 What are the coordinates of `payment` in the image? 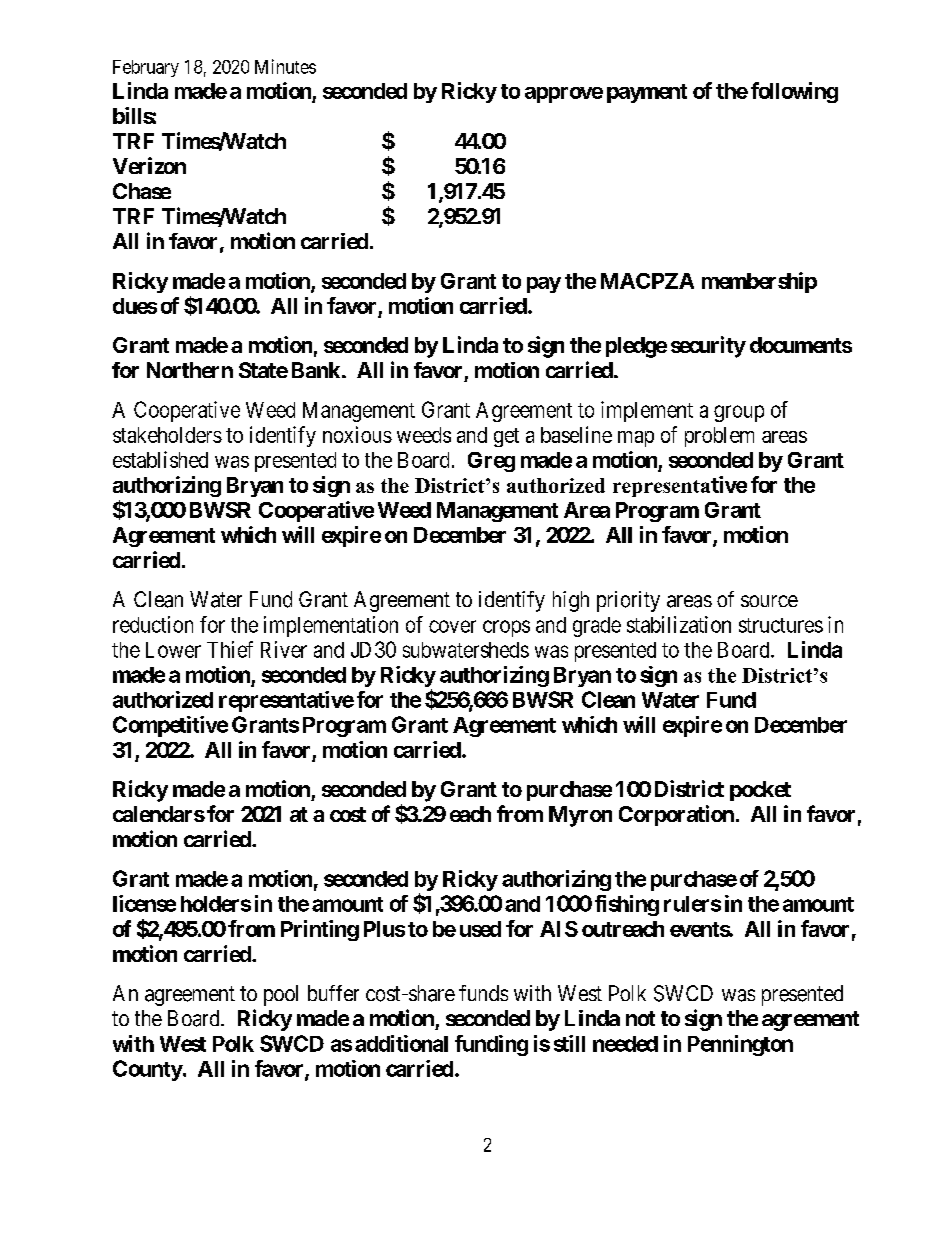 It's located at (647, 93).
